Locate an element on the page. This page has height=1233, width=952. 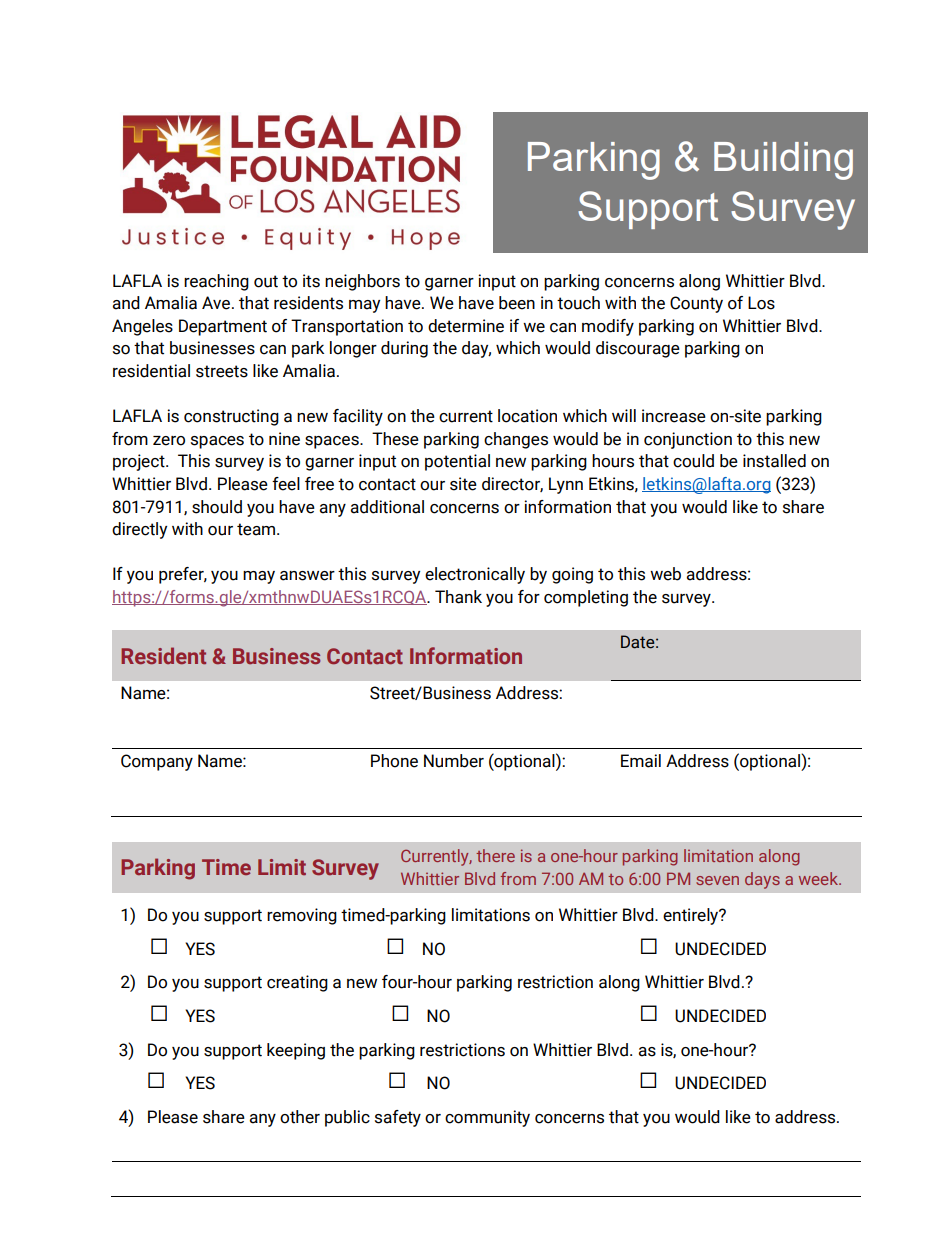
Building is located at coordinates (783, 161).
